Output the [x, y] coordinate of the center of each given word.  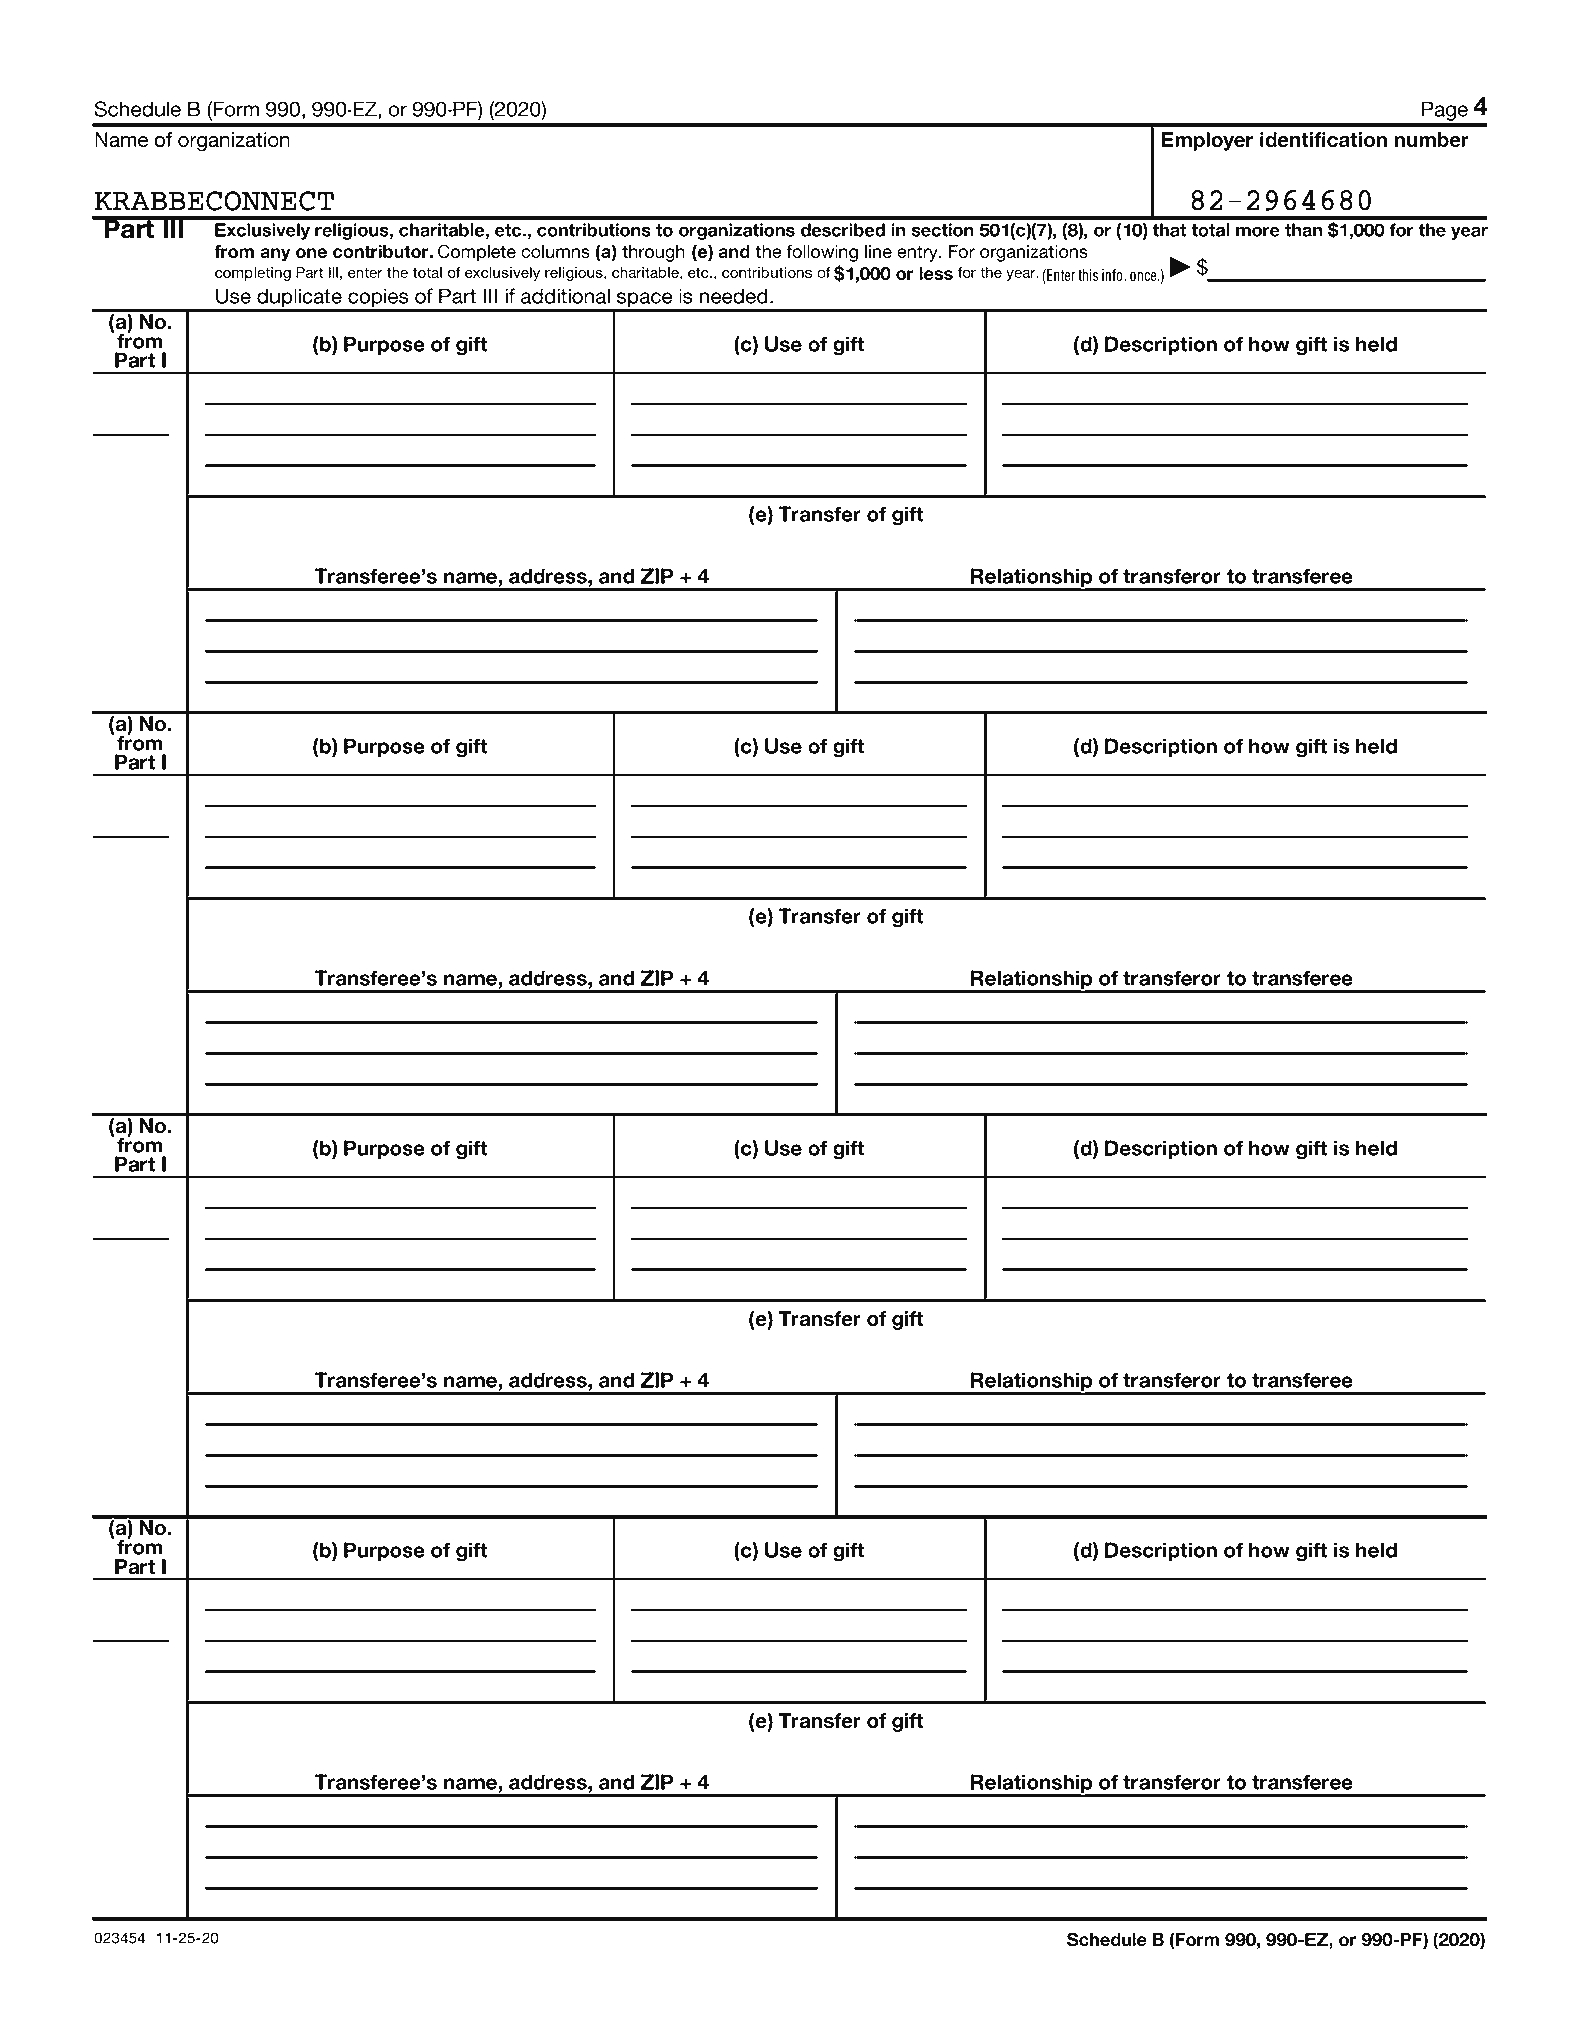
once [1144, 277]
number [1431, 139]
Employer [1207, 141]
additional [565, 296]
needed [734, 296]
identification [1323, 139]
